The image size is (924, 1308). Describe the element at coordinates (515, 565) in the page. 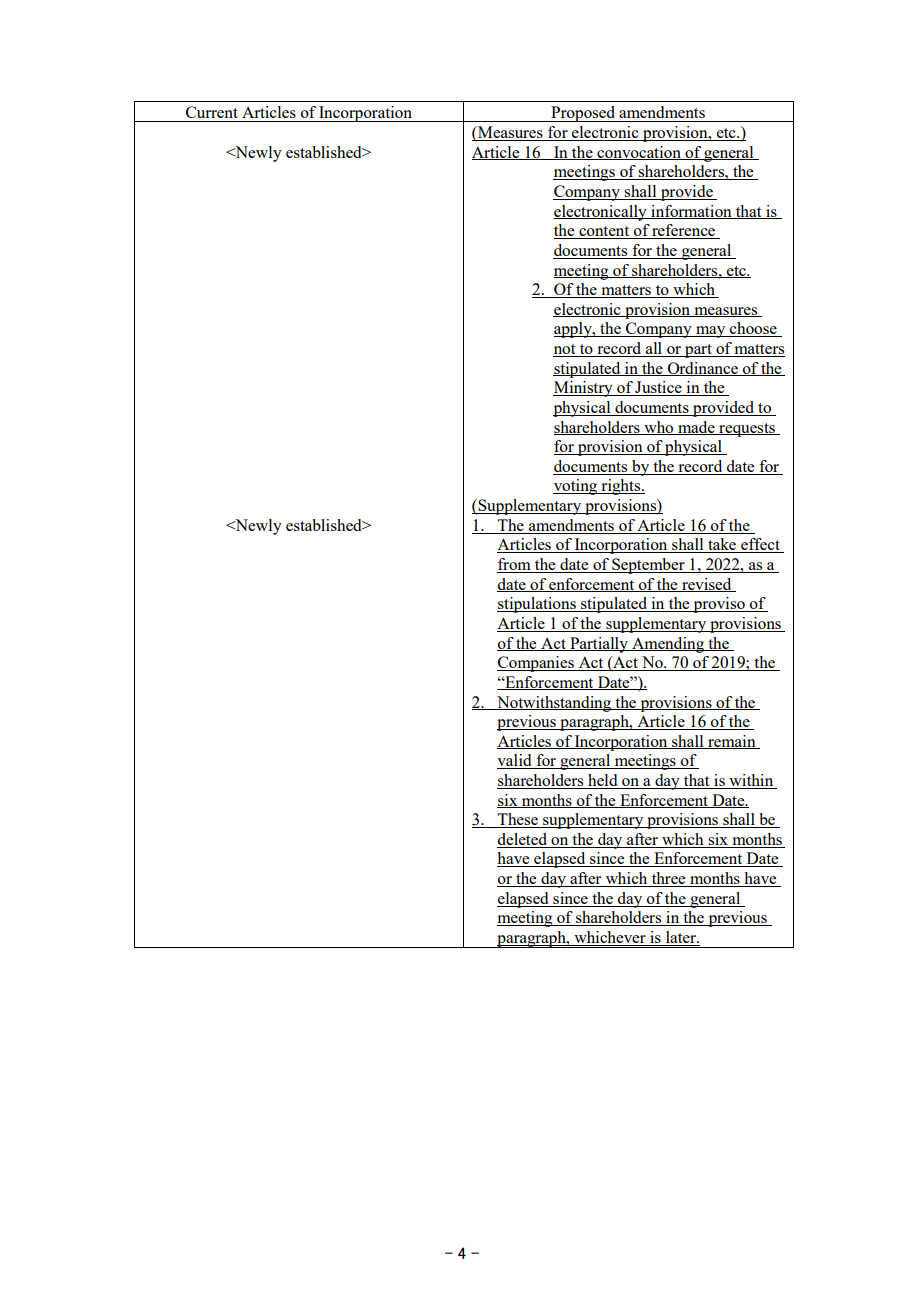

I see `from` at that location.
